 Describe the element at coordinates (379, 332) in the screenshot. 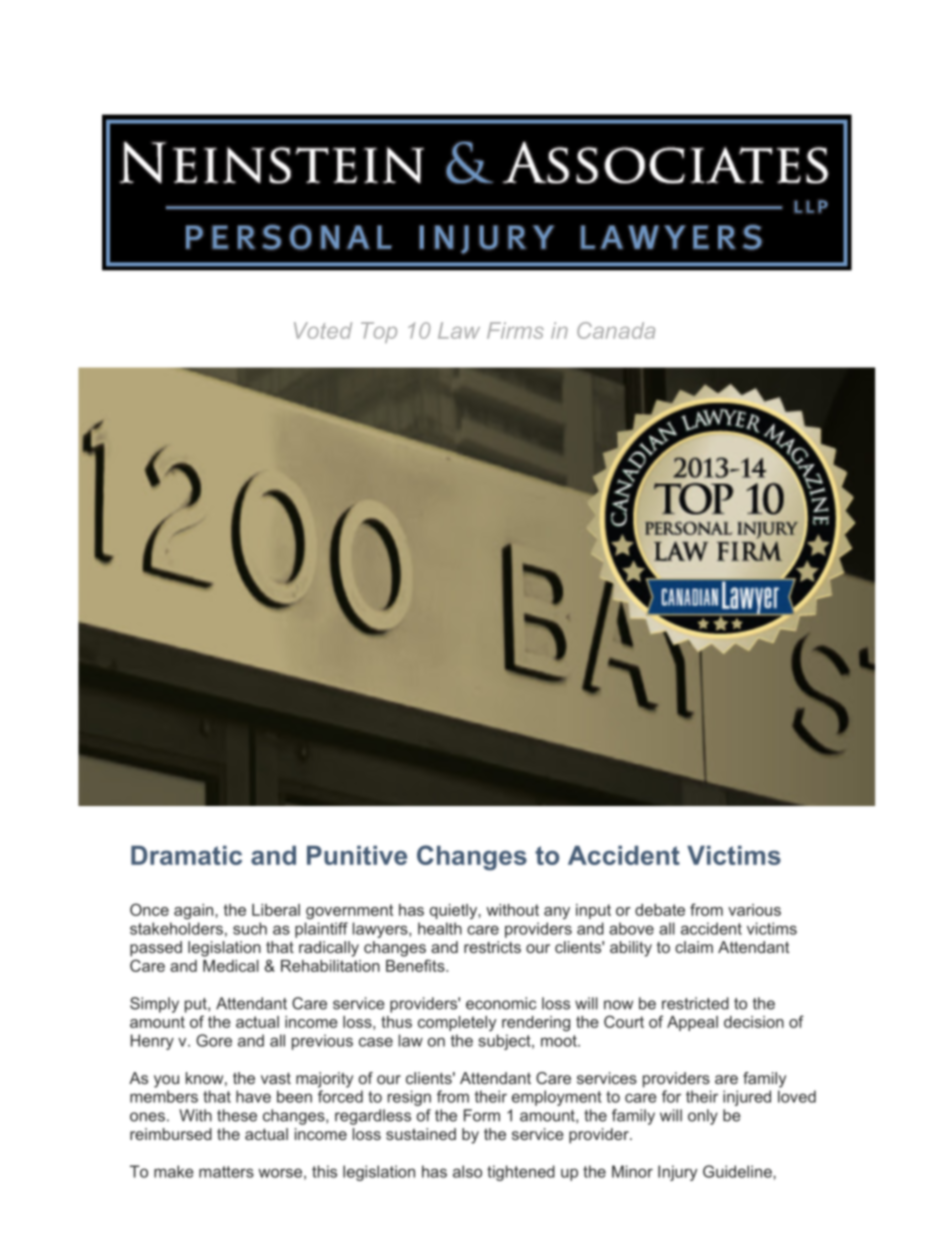

I see `Top` at that location.
